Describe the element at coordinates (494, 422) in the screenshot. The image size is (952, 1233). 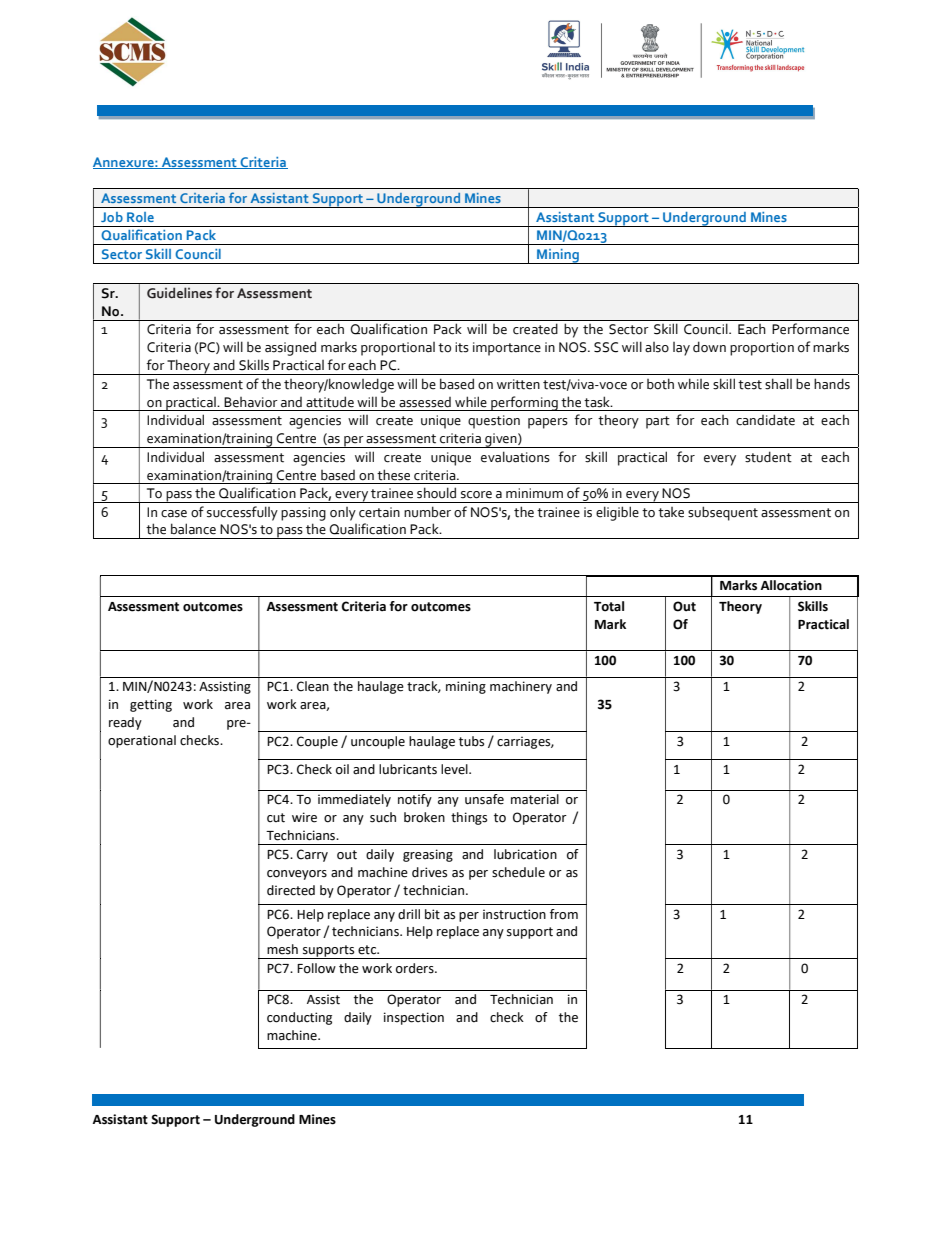
I see `question` at that location.
